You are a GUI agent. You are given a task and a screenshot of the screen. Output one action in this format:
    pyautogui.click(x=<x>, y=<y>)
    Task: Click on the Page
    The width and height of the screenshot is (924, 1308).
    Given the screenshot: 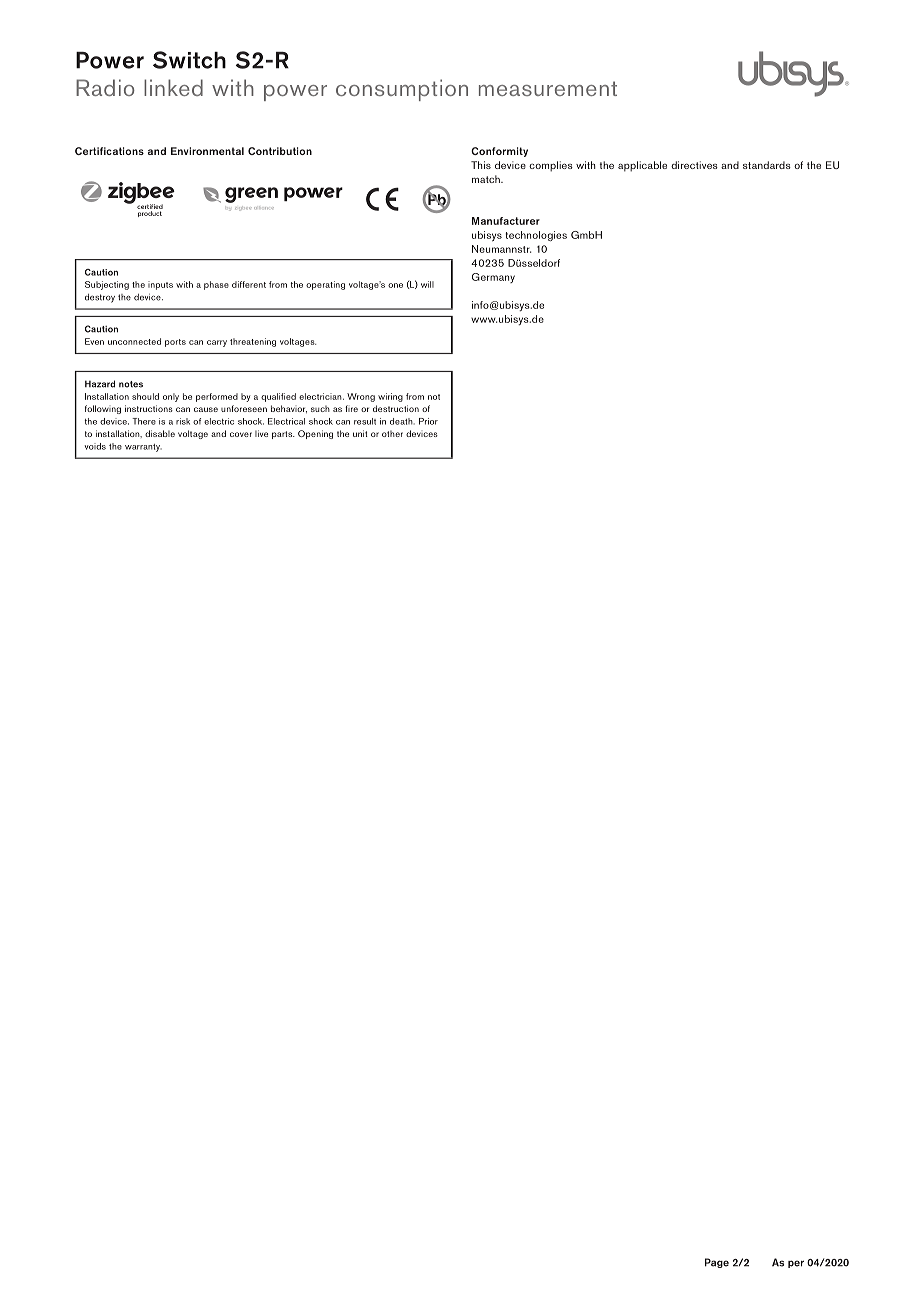 What is the action you would take?
    pyautogui.click(x=717, y=1263)
